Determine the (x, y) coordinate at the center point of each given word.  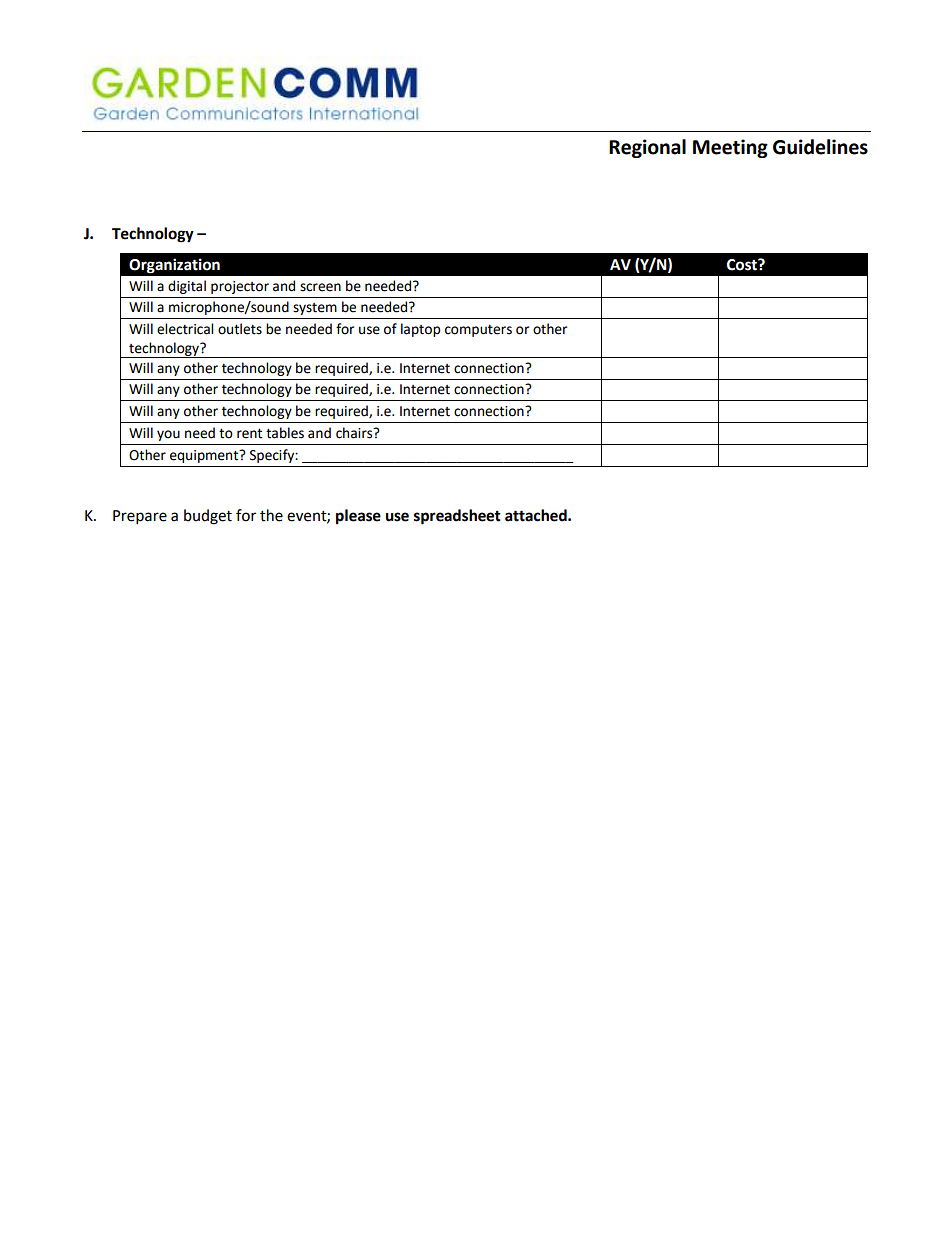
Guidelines (820, 147)
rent (249, 434)
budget (208, 517)
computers (478, 331)
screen (320, 287)
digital (187, 287)
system (315, 309)
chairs (355, 433)
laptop (420, 330)
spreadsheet (457, 517)
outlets (240, 329)
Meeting (730, 148)
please (358, 517)
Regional (647, 148)
